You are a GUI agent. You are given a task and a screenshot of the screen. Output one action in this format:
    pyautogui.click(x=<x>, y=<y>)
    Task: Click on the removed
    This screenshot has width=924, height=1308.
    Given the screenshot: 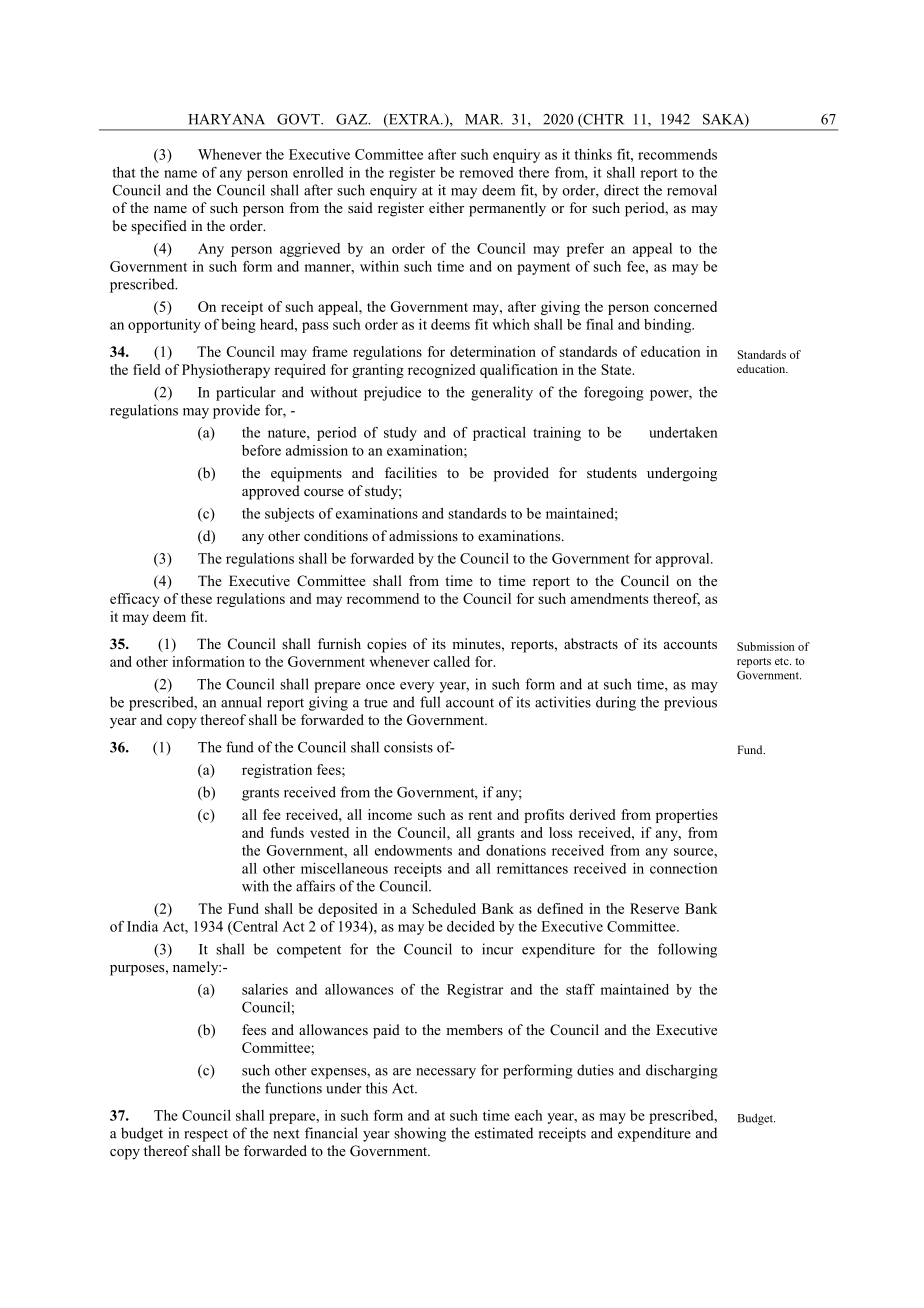 What is the action you would take?
    pyautogui.click(x=486, y=172)
